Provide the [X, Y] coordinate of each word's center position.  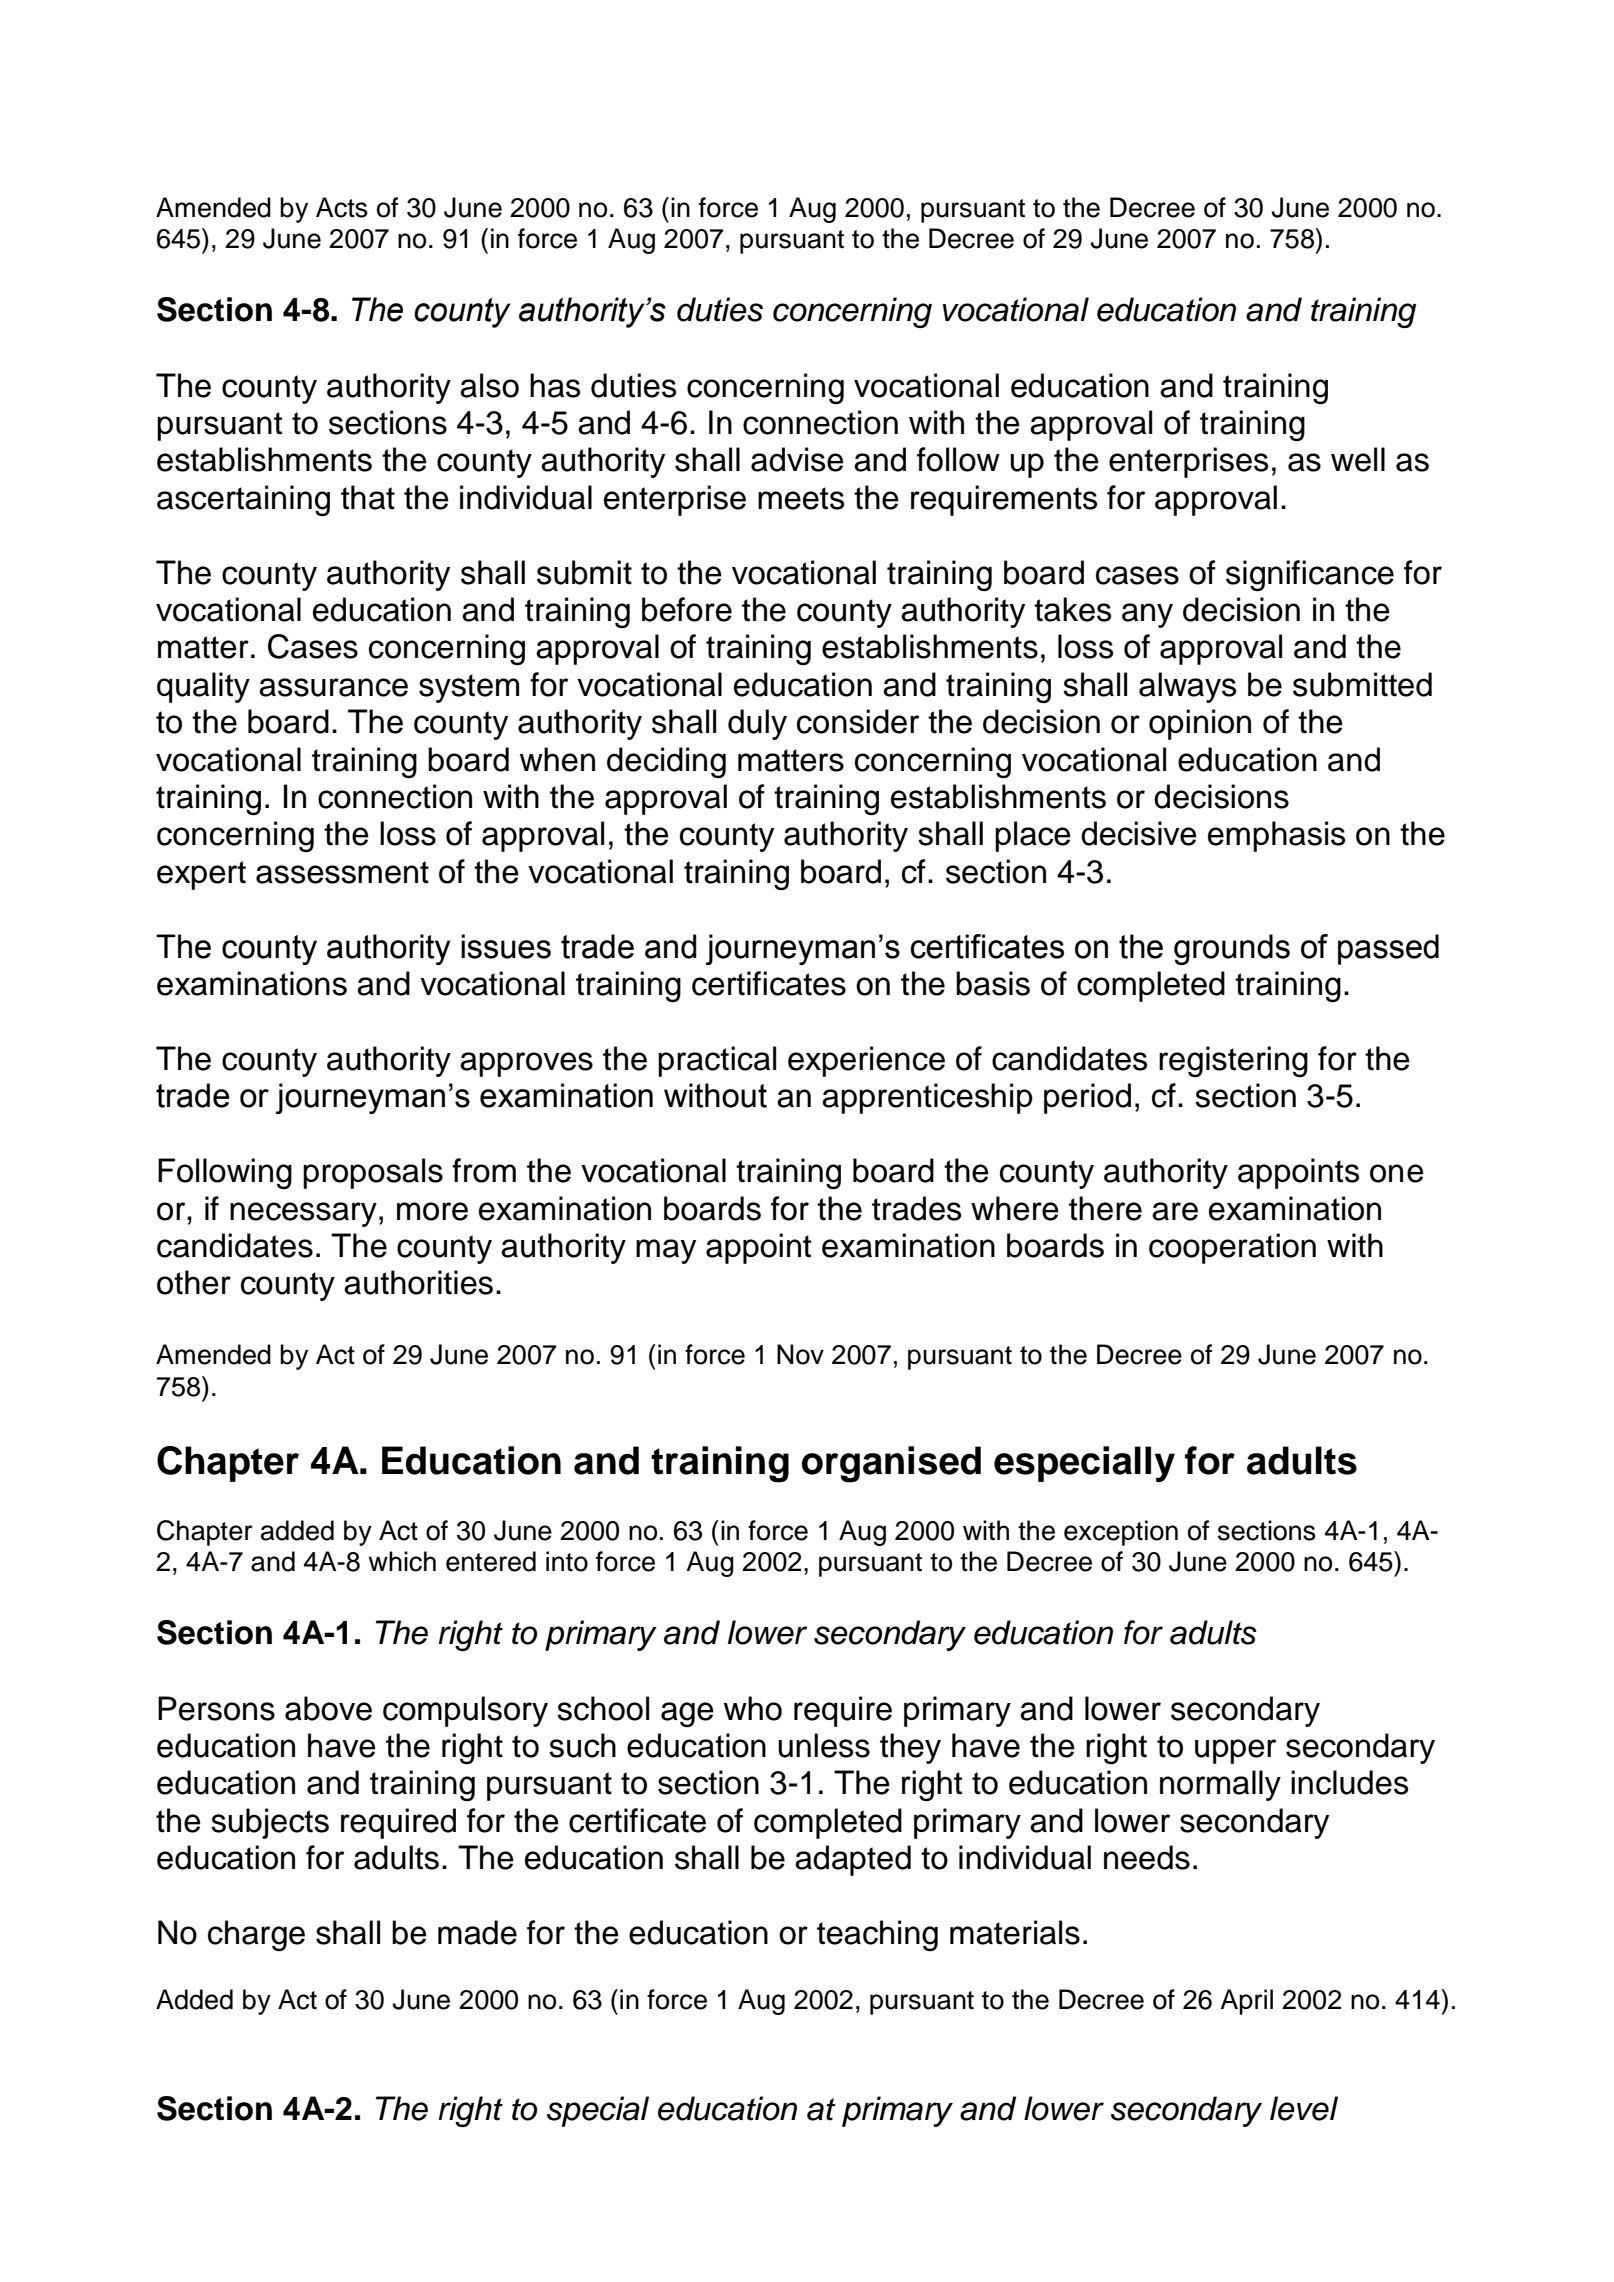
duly [757, 724]
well [1358, 459]
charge [256, 1935]
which [402, 1561]
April [1246, 2002]
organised [891, 1464]
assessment [342, 872]
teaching [877, 1935]
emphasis [1276, 836]
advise [797, 459]
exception [1121, 1533]
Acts [342, 207]
